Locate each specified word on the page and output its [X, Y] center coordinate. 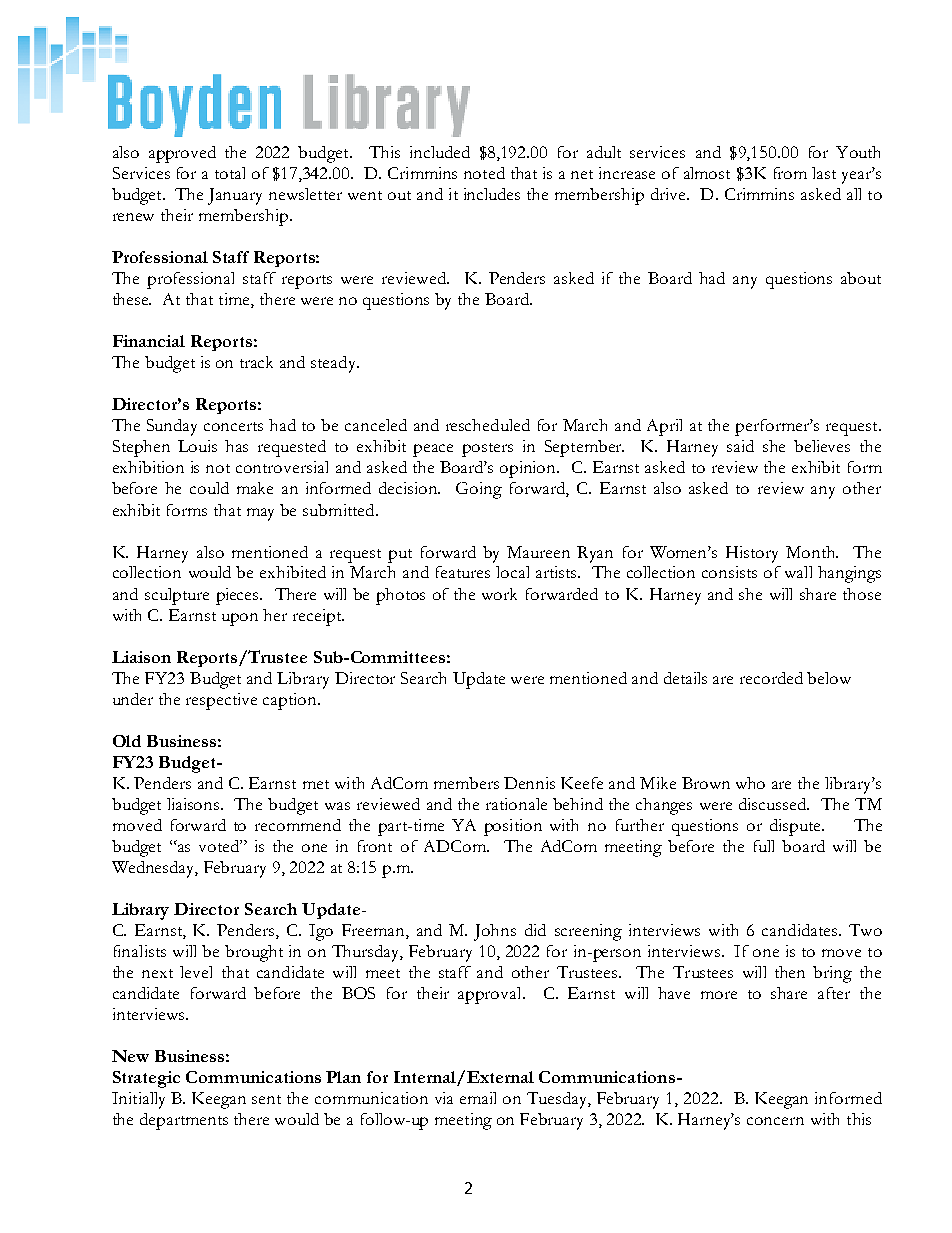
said [740, 446]
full [764, 846]
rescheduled [488, 425]
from [790, 173]
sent [266, 1099]
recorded [771, 678]
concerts [233, 426]
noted [484, 173]
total [230, 173]
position [513, 827]
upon [240, 619]
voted [220, 846]
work [499, 594]
